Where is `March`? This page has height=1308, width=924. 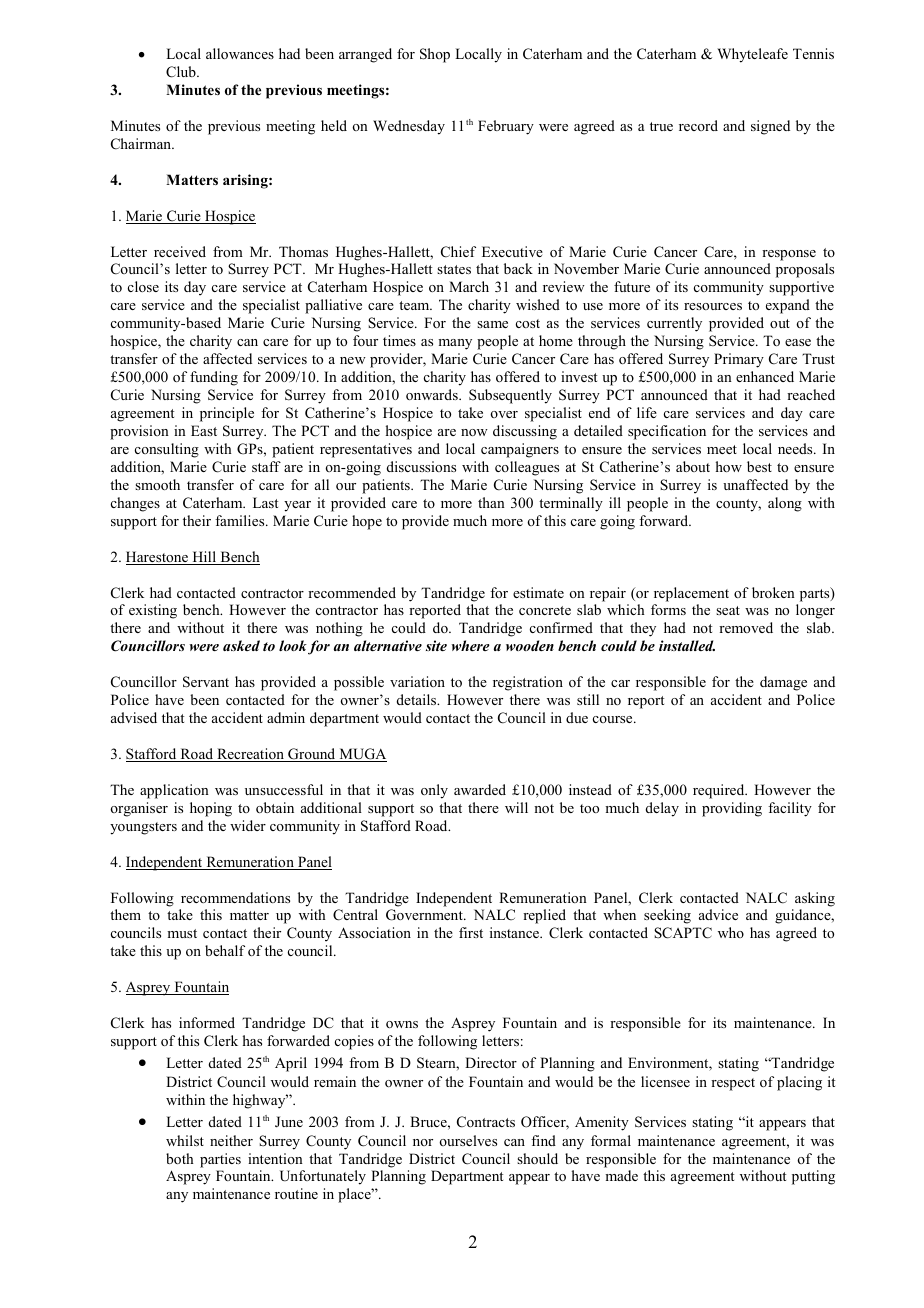
March is located at coordinates (469, 286).
